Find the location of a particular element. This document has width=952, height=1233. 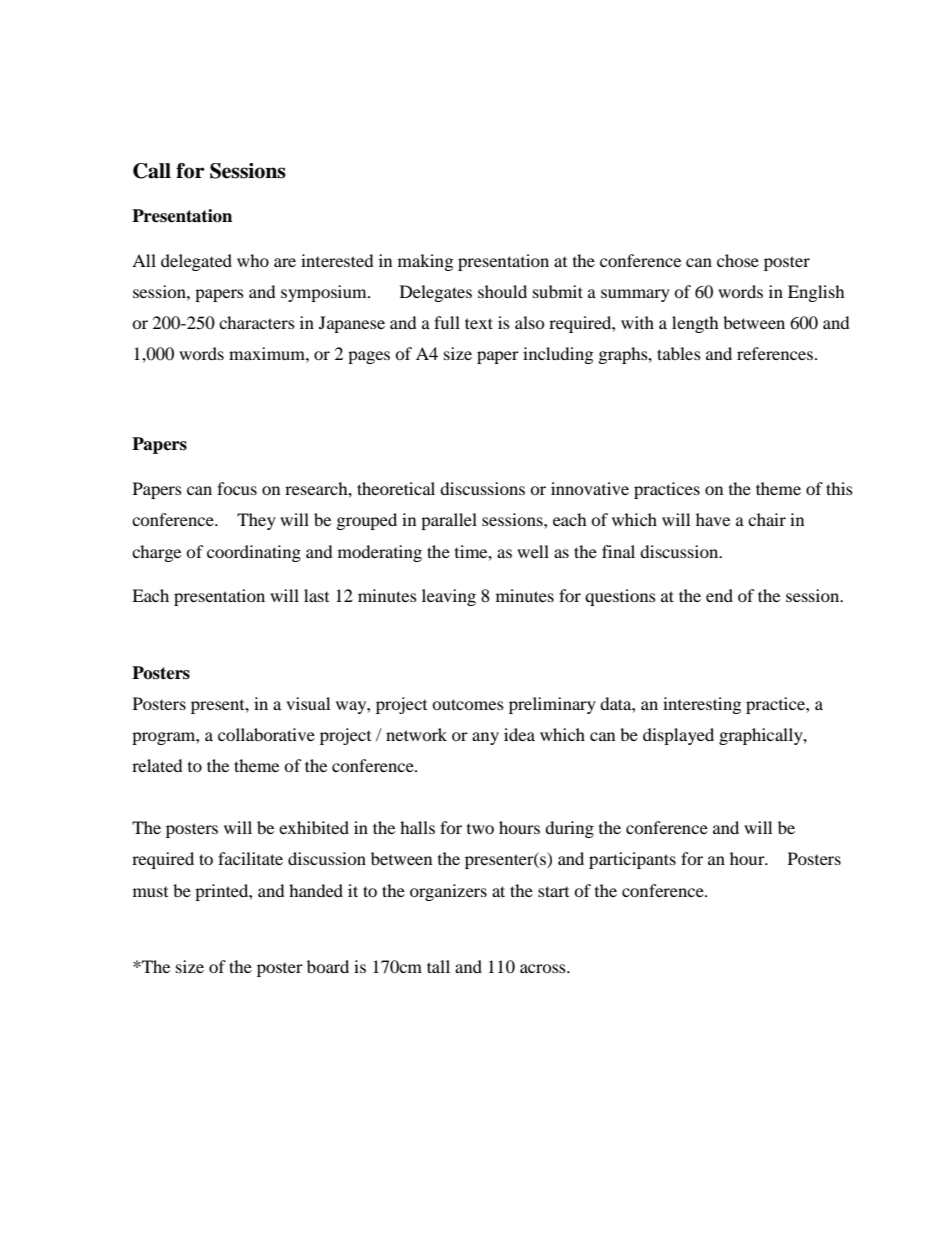

tall is located at coordinates (438, 966).
